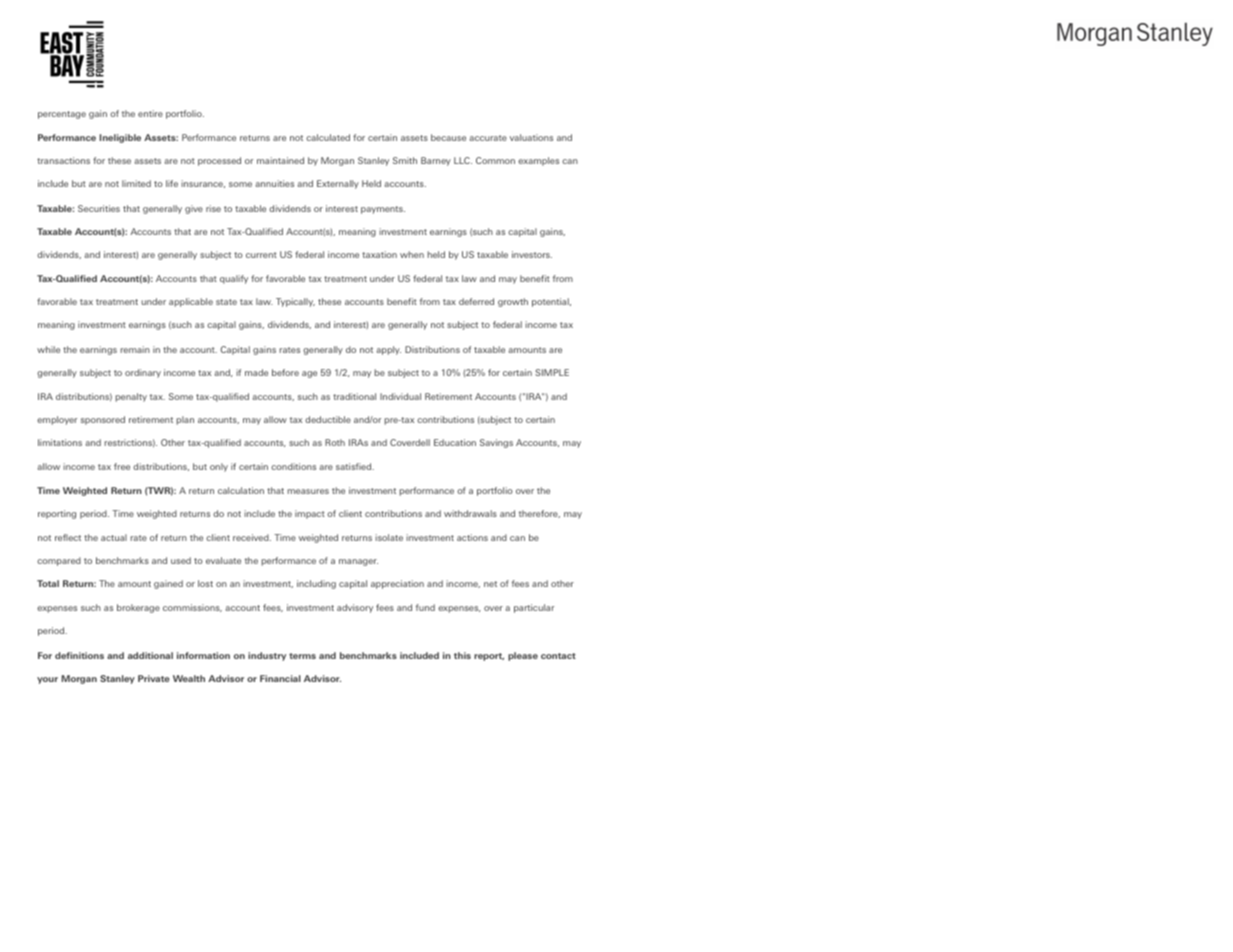  Describe the element at coordinates (552, 372) in the screenshot. I see `SIMPLE` at that location.
